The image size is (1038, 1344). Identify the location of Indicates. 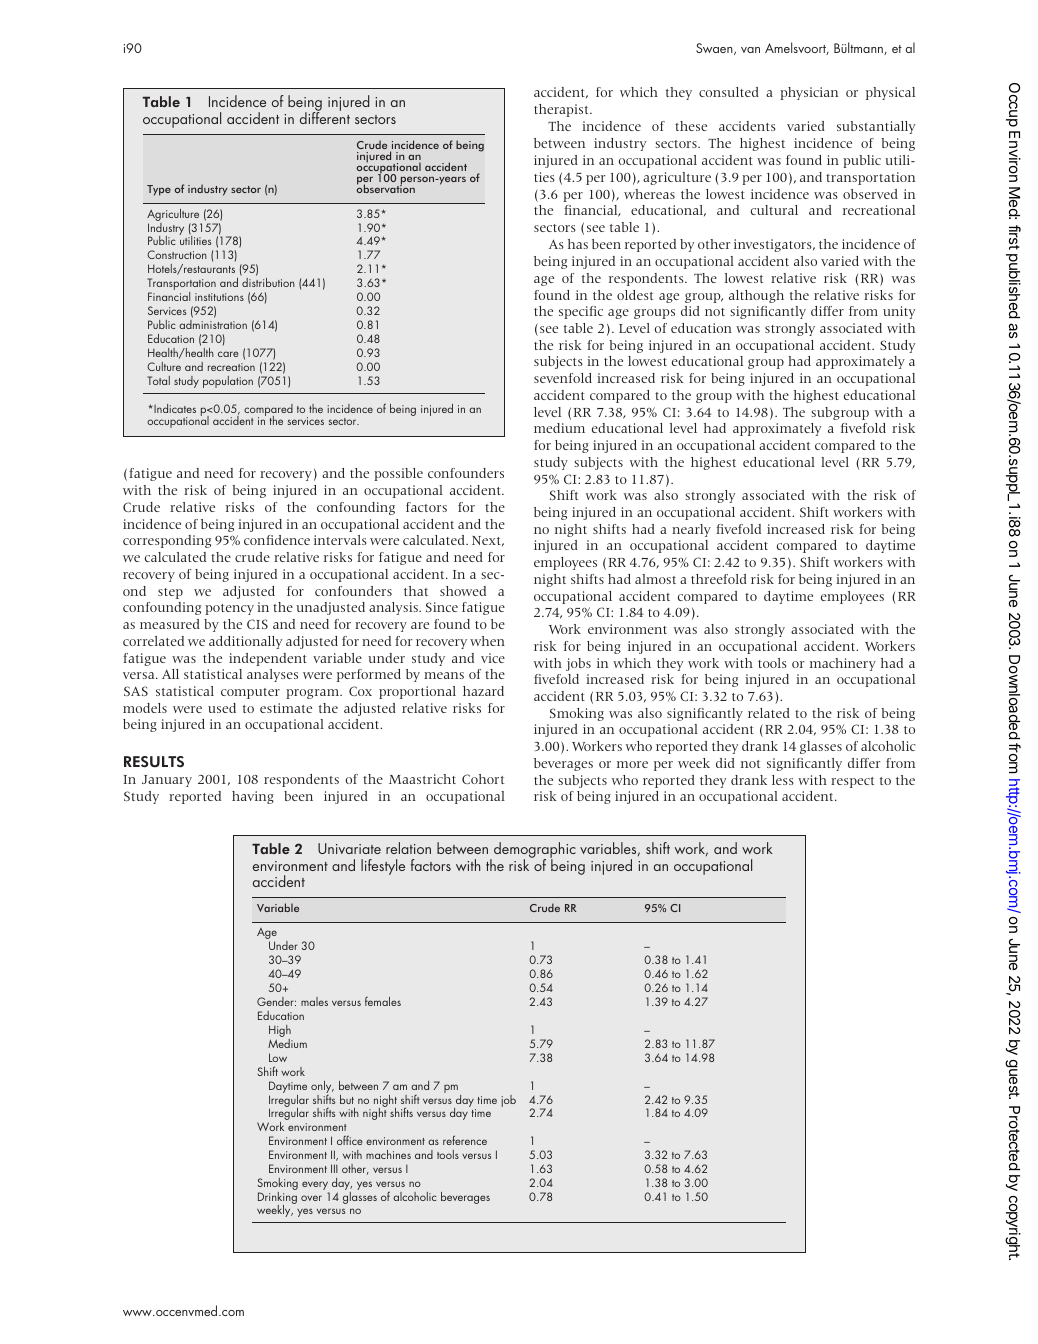
(174, 408).
